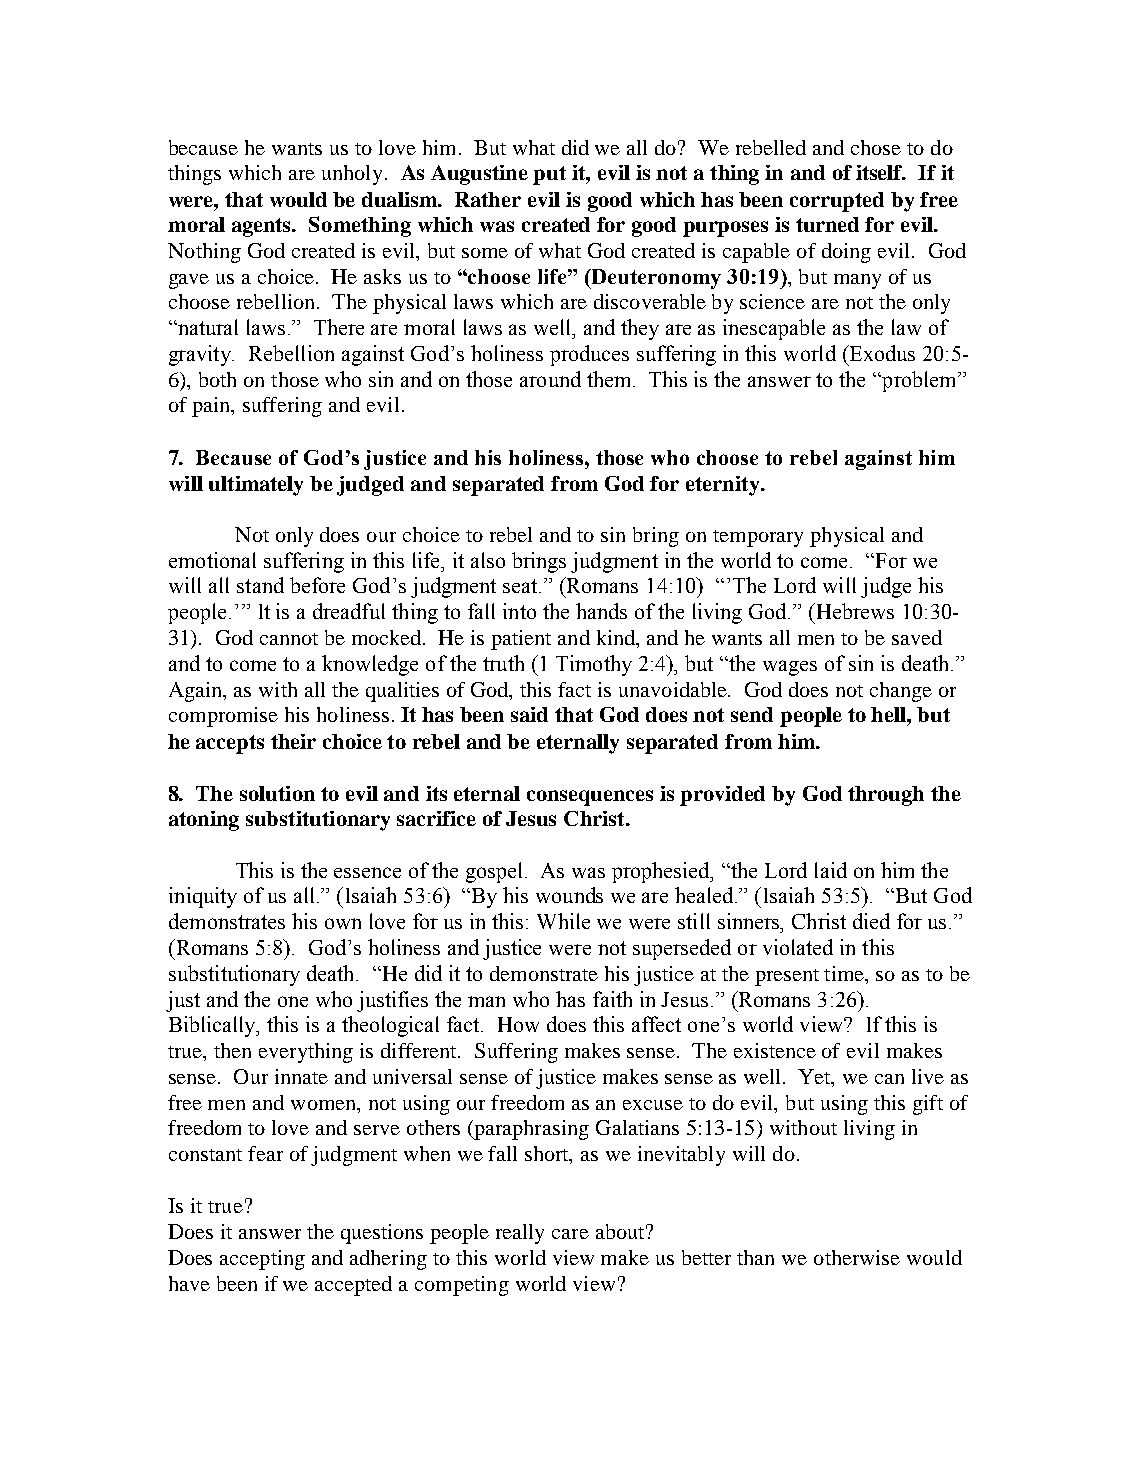 This screenshot has height=1479, width=1143. I want to click on put, so click(549, 175).
